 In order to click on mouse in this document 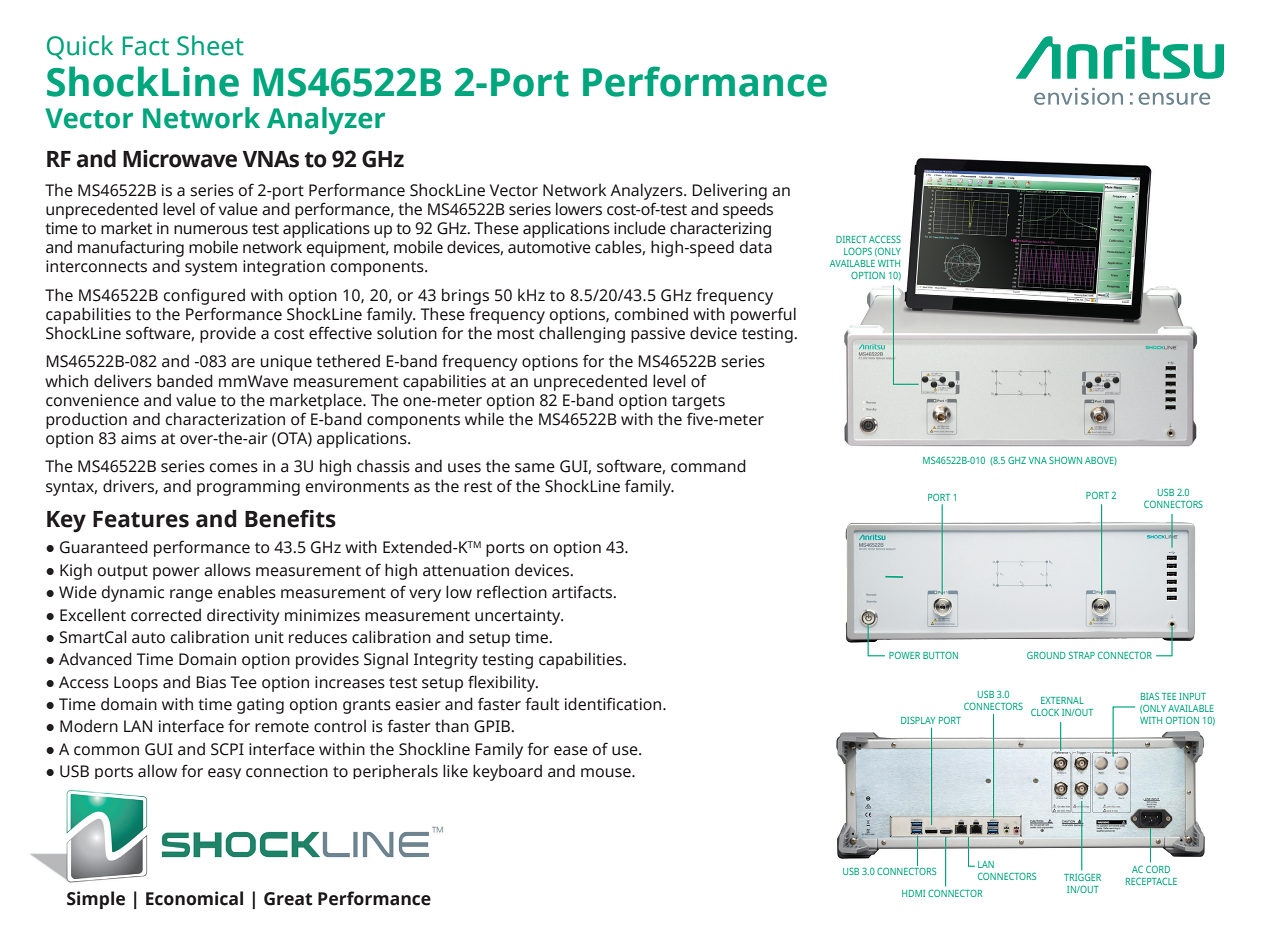, I will do `click(607, 773)`.
